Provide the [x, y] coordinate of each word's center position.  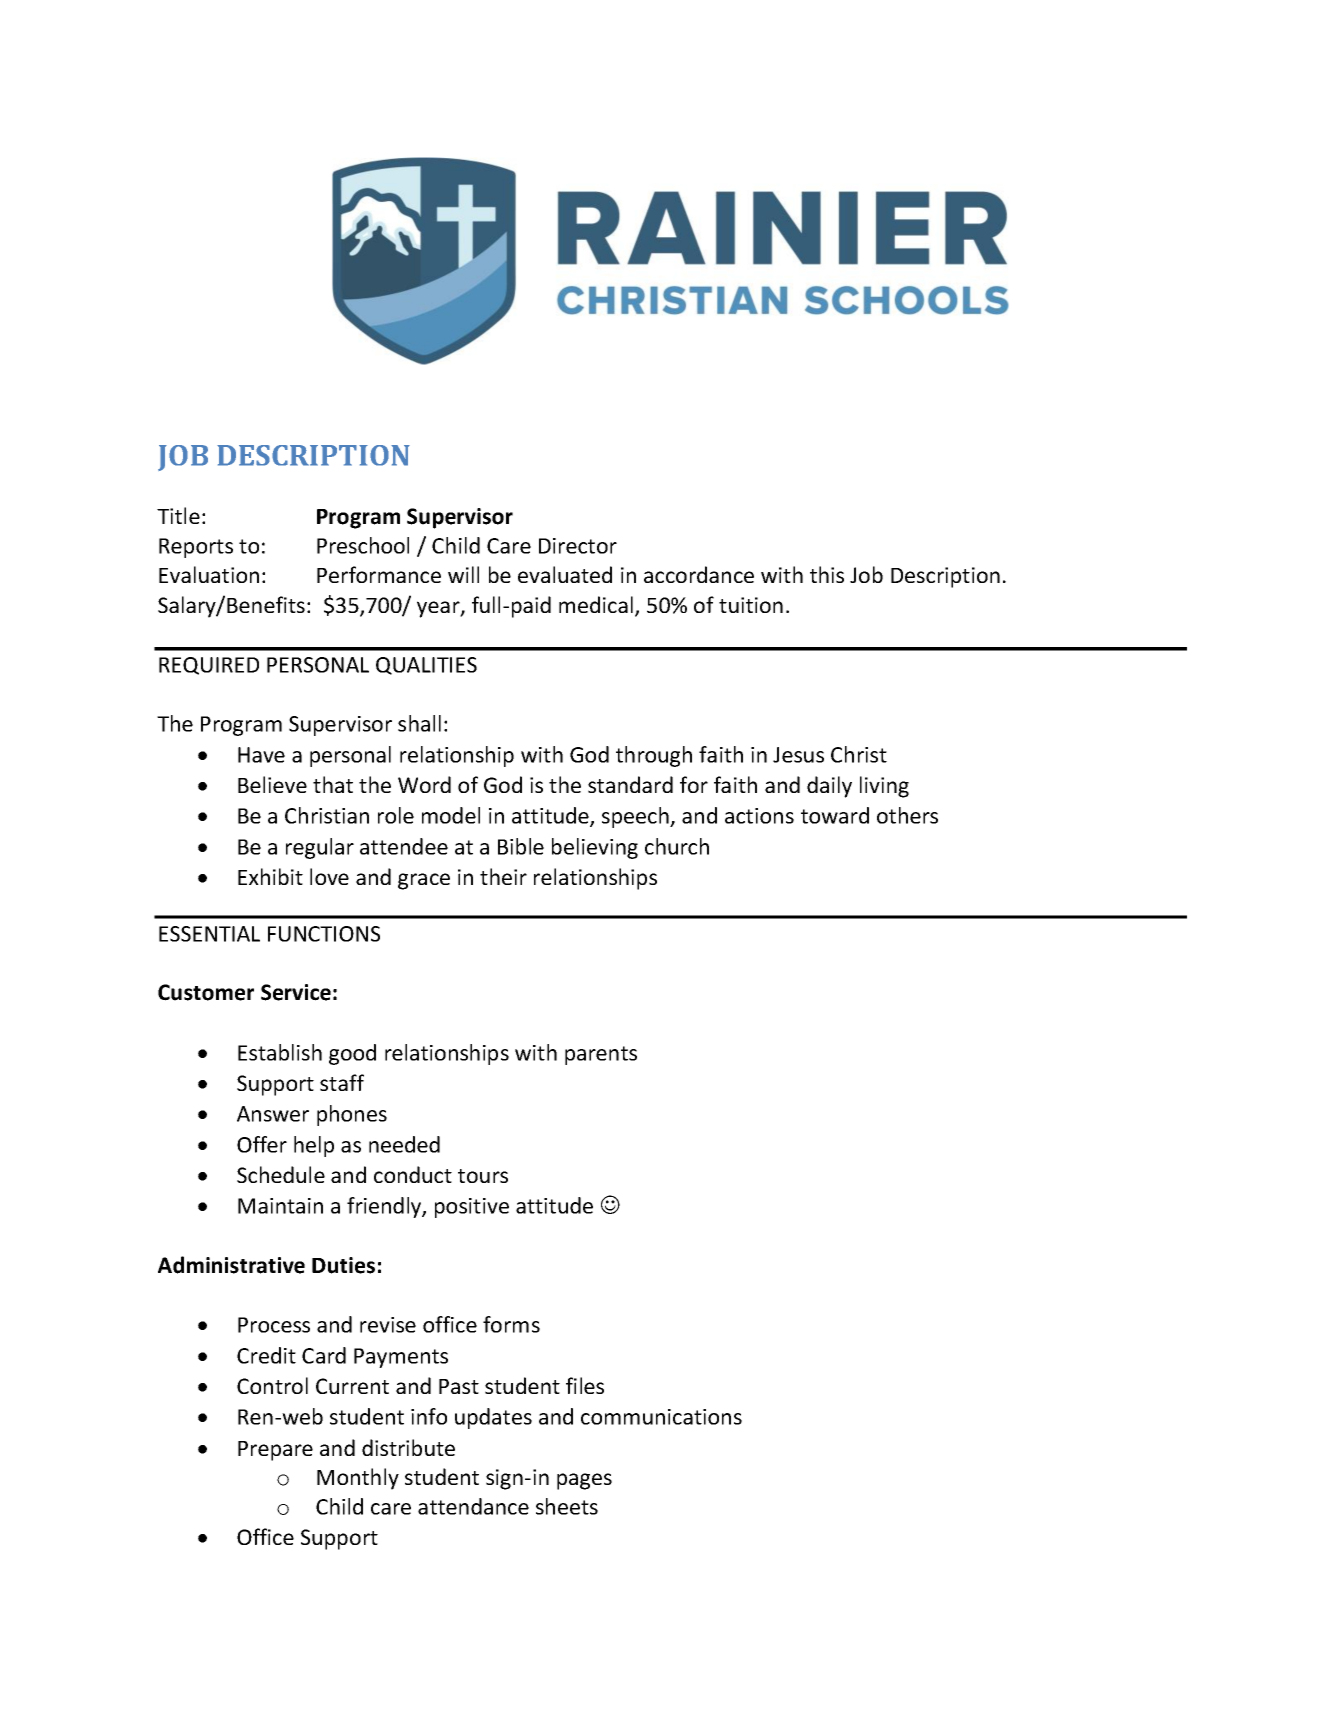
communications [661, 1417]
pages [584, 1481]
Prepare [275, 1451]
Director [578, 546]
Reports [196, 548]
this [827, 574]
